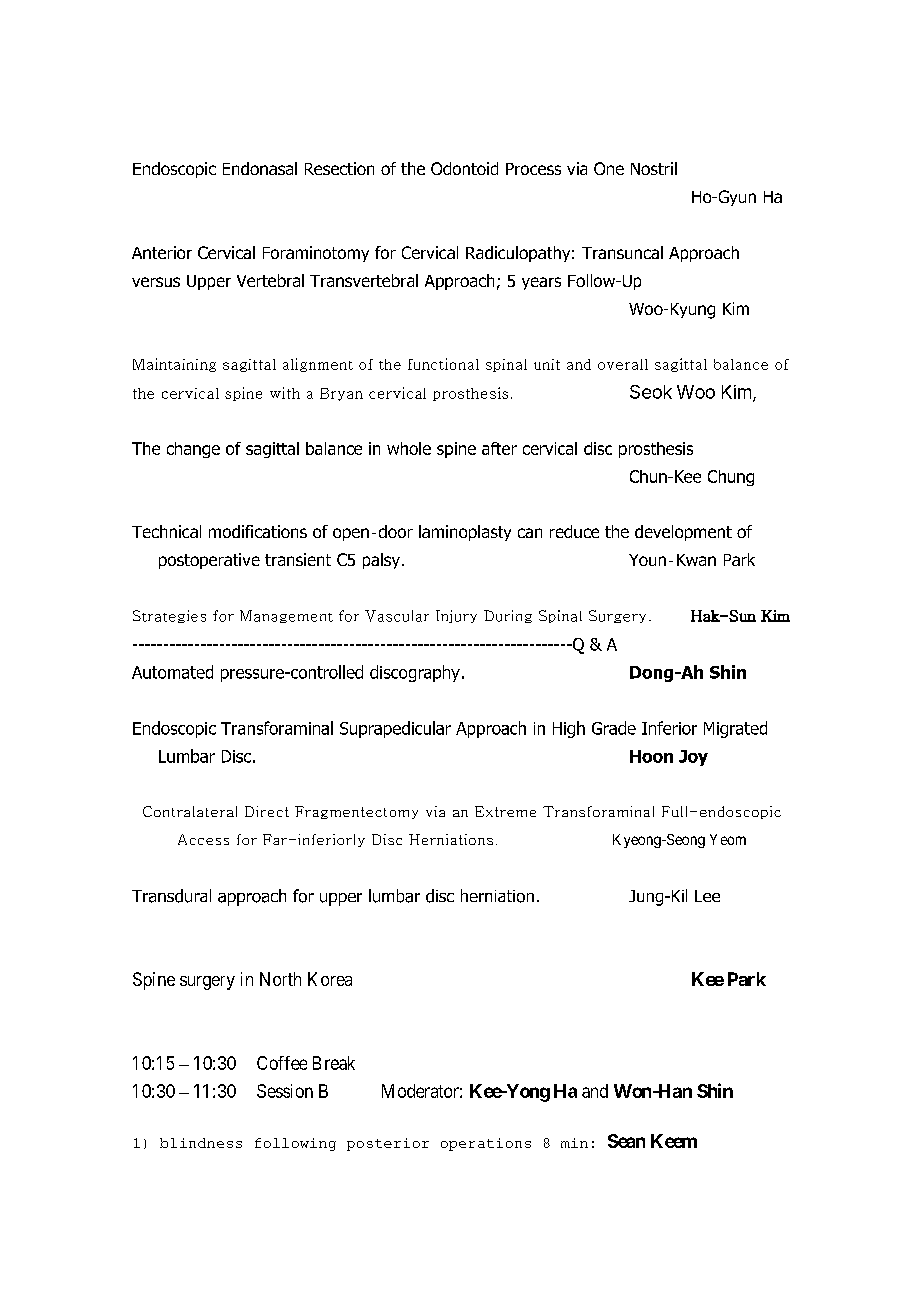  Describe the element at coordinates (533, 169) in the screenshot. I see `Process` at that location.
